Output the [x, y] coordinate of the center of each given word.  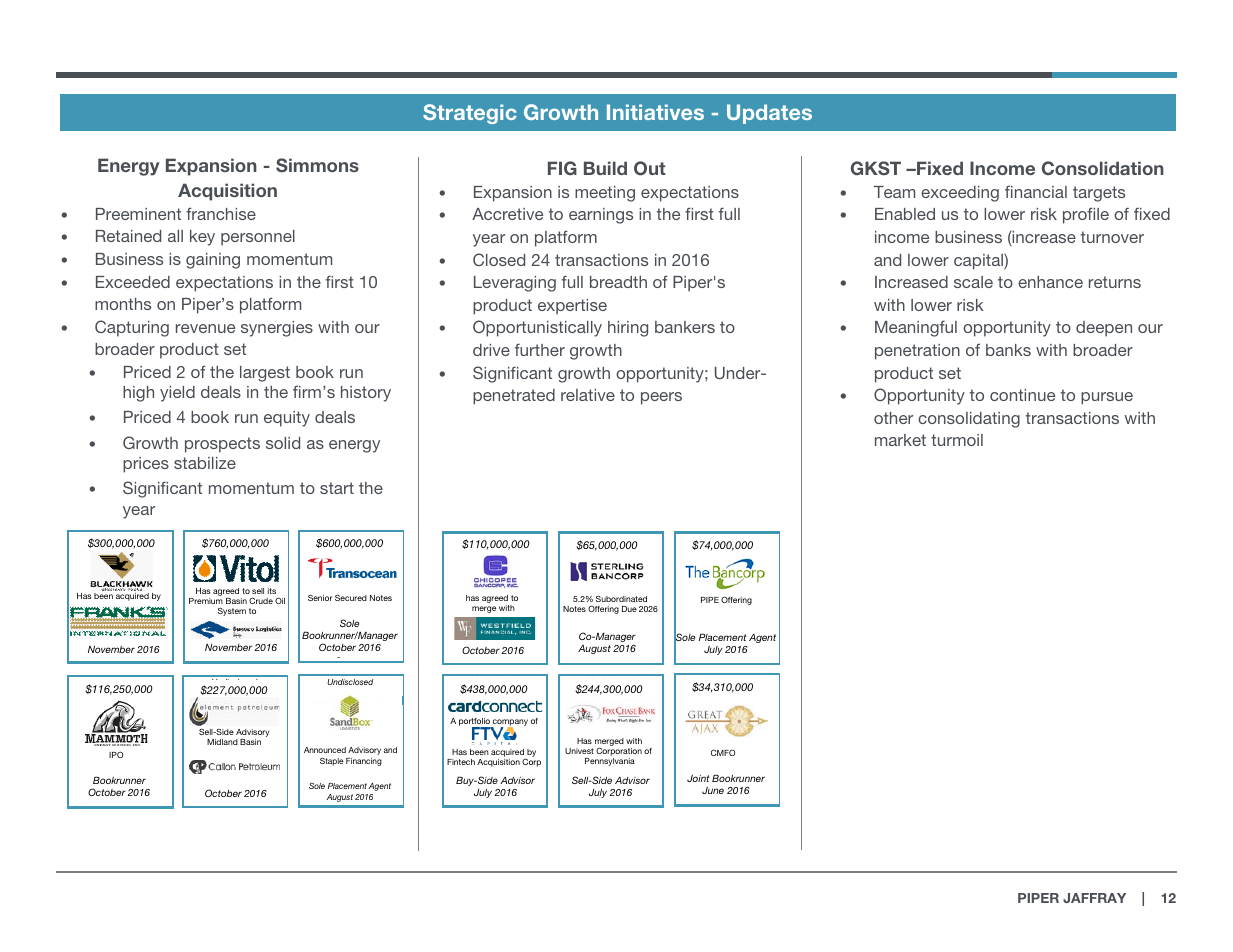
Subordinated [621, 599]
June [713, 790]
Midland [222, 742]
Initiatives [655, 112]
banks [1008, 350]
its [272, 591]
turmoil [957, 440]
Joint [698, 778]
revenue [205, 328]
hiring [628, 329]
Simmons [317, 165]
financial [1036, 191]
